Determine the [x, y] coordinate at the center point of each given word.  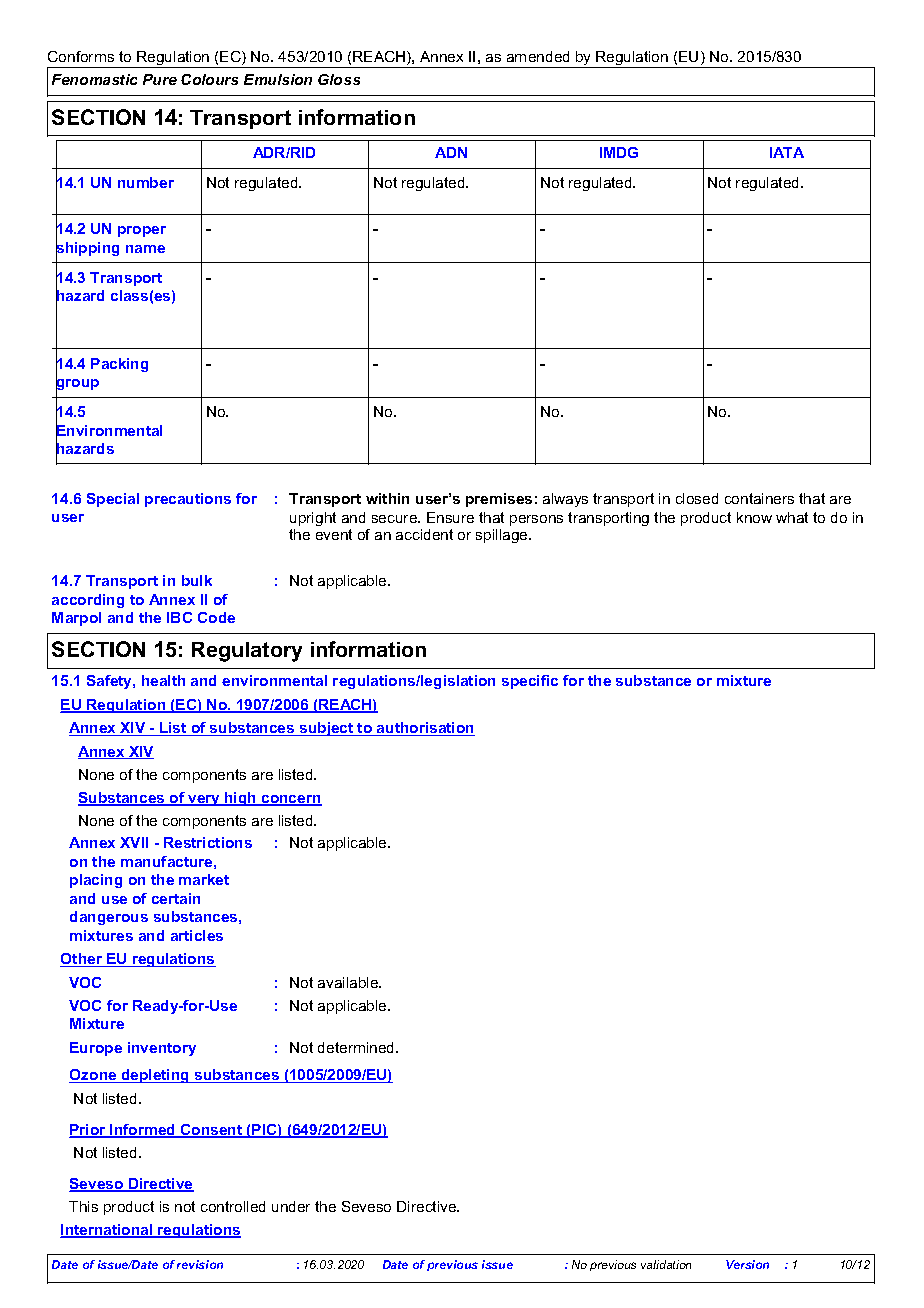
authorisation [425, 729]
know [754, 517]
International [107, 1231]
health [163, 680]
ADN [451, 152]
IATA [787, 152]
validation [666, 1264]
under [291, 1206]
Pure [160, 79]
